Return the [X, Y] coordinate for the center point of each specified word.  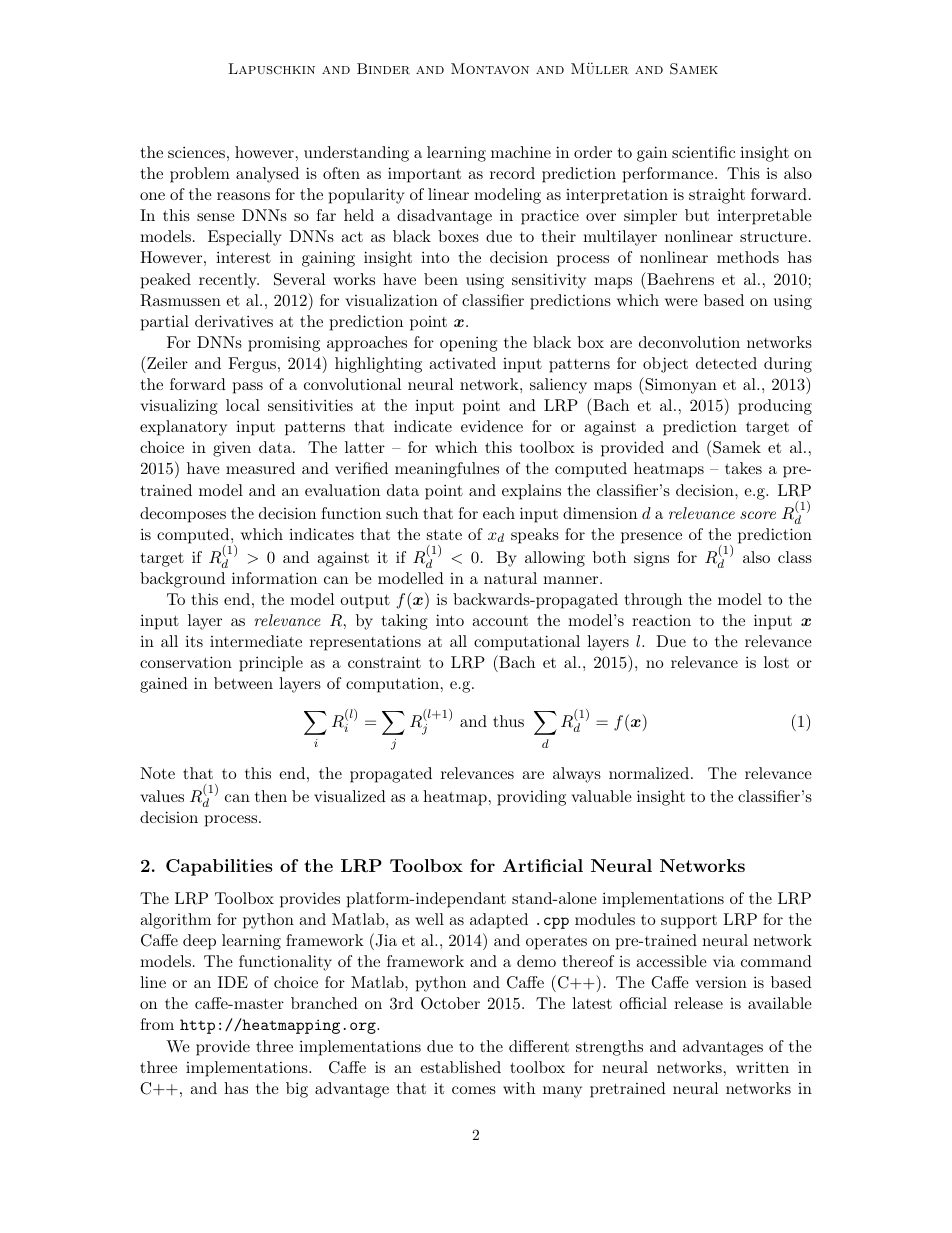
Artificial [543, 865]
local [243, 405]
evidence [492, 426]
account [500, 621]
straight [717, 196]
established [460, 1067]
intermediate [256, 641]
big [297, 1090]
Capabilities [219, 867]
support [689, 922]
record [512, 173]
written [762, 1067]
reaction [661, 620]
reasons [243, 196]
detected [726, 363]
